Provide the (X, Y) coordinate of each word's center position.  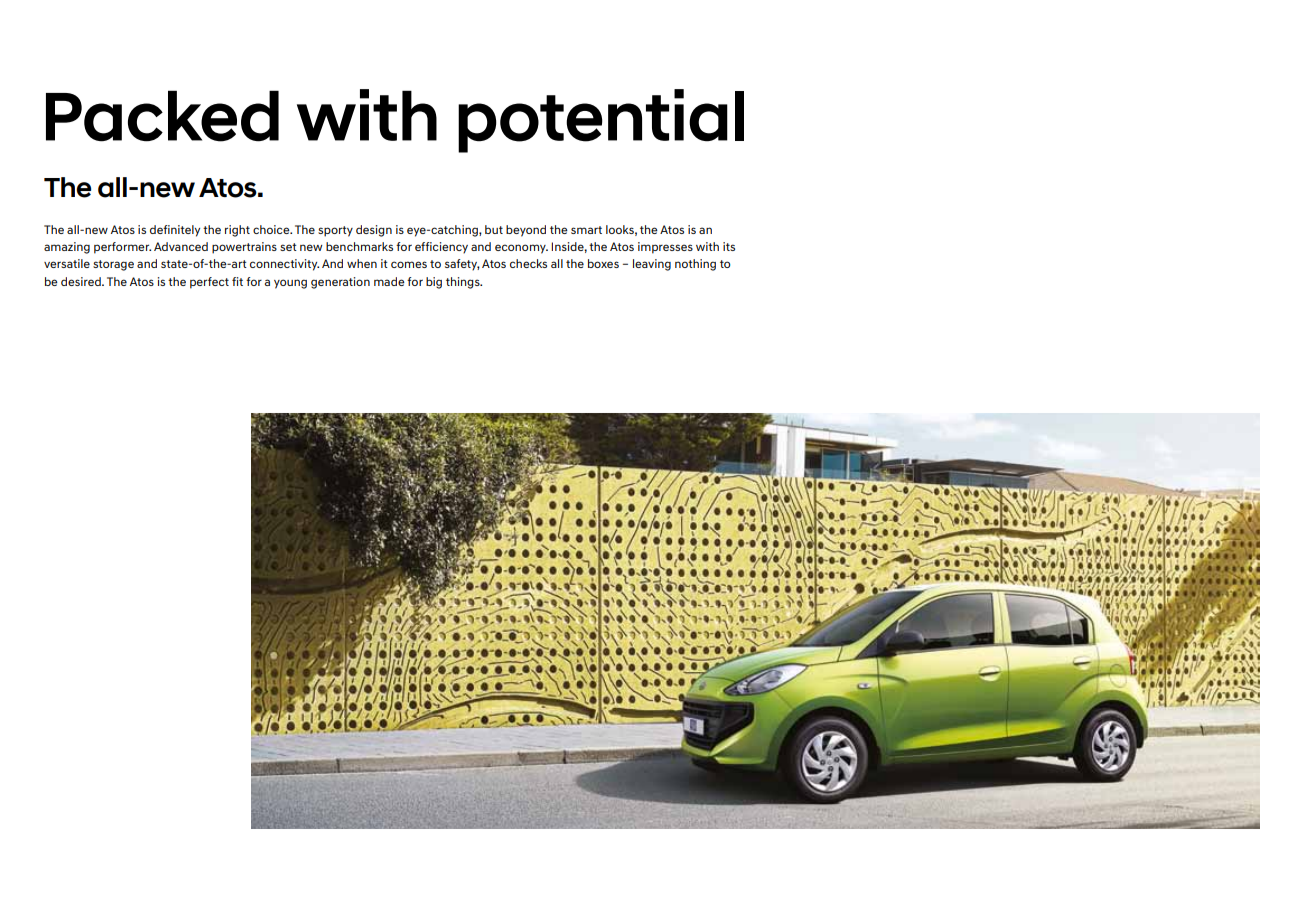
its (729, 246)
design (374, 231)
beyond (526, 231)
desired (82, 281)
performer (122, 248)
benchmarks (359, 246)
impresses (665, 248)
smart (586, 230)
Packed (162, 116)
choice (272, 229)
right (237, 231)
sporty (335, 231)
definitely (175, 231)
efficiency (441, 248)
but (494, 229)
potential (601, 121)
